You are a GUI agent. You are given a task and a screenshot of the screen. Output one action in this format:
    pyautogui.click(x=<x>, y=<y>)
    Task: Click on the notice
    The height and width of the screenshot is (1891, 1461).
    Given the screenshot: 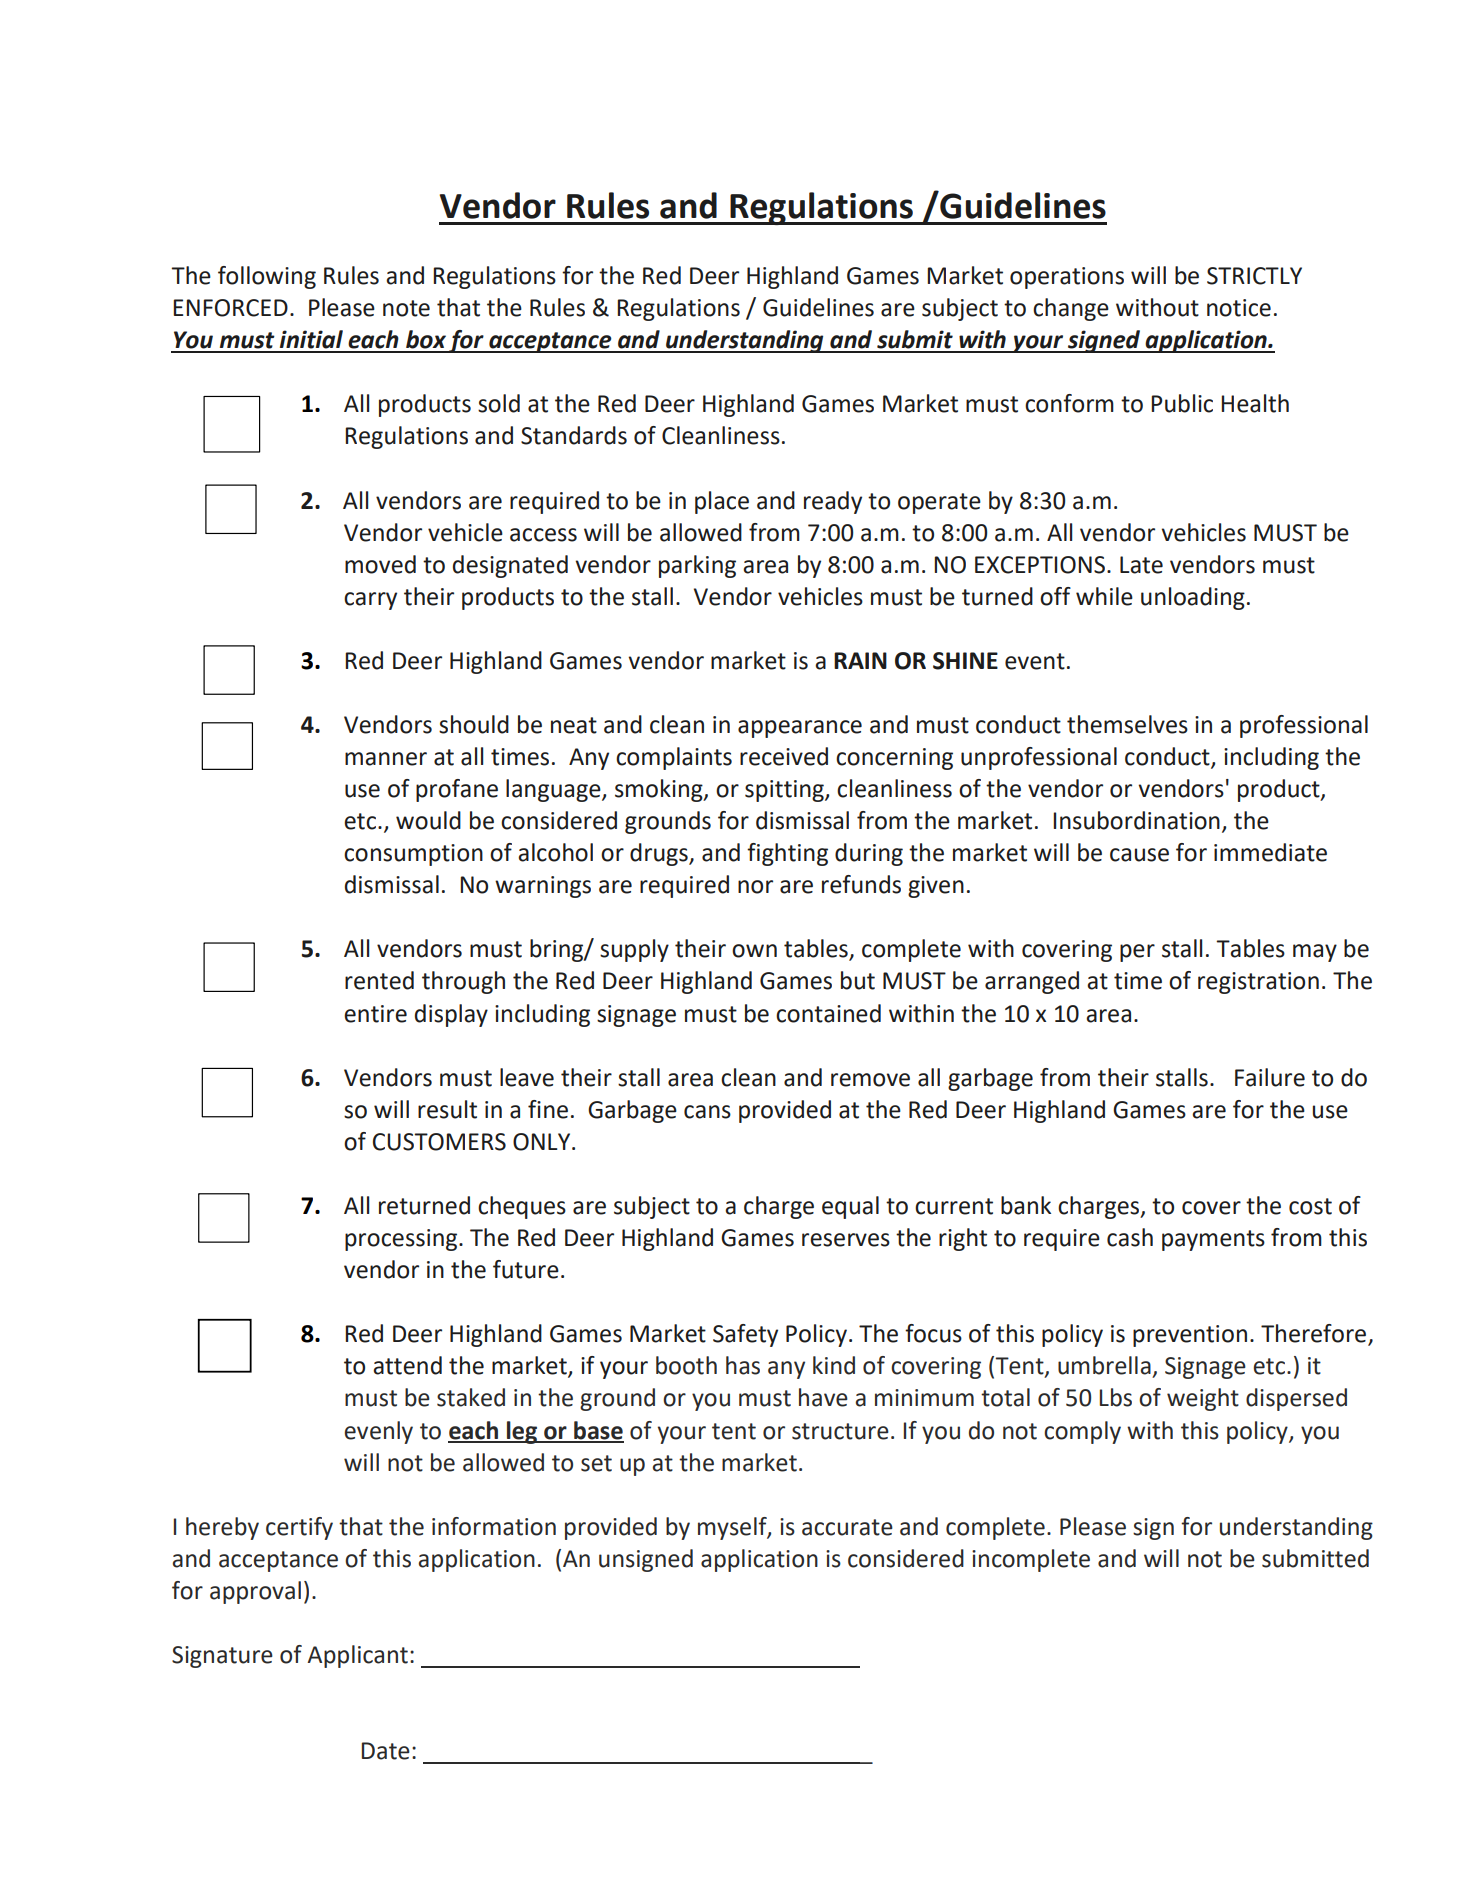 What is the action you would take?
    pyautogui.click(x=1239, y=308)
